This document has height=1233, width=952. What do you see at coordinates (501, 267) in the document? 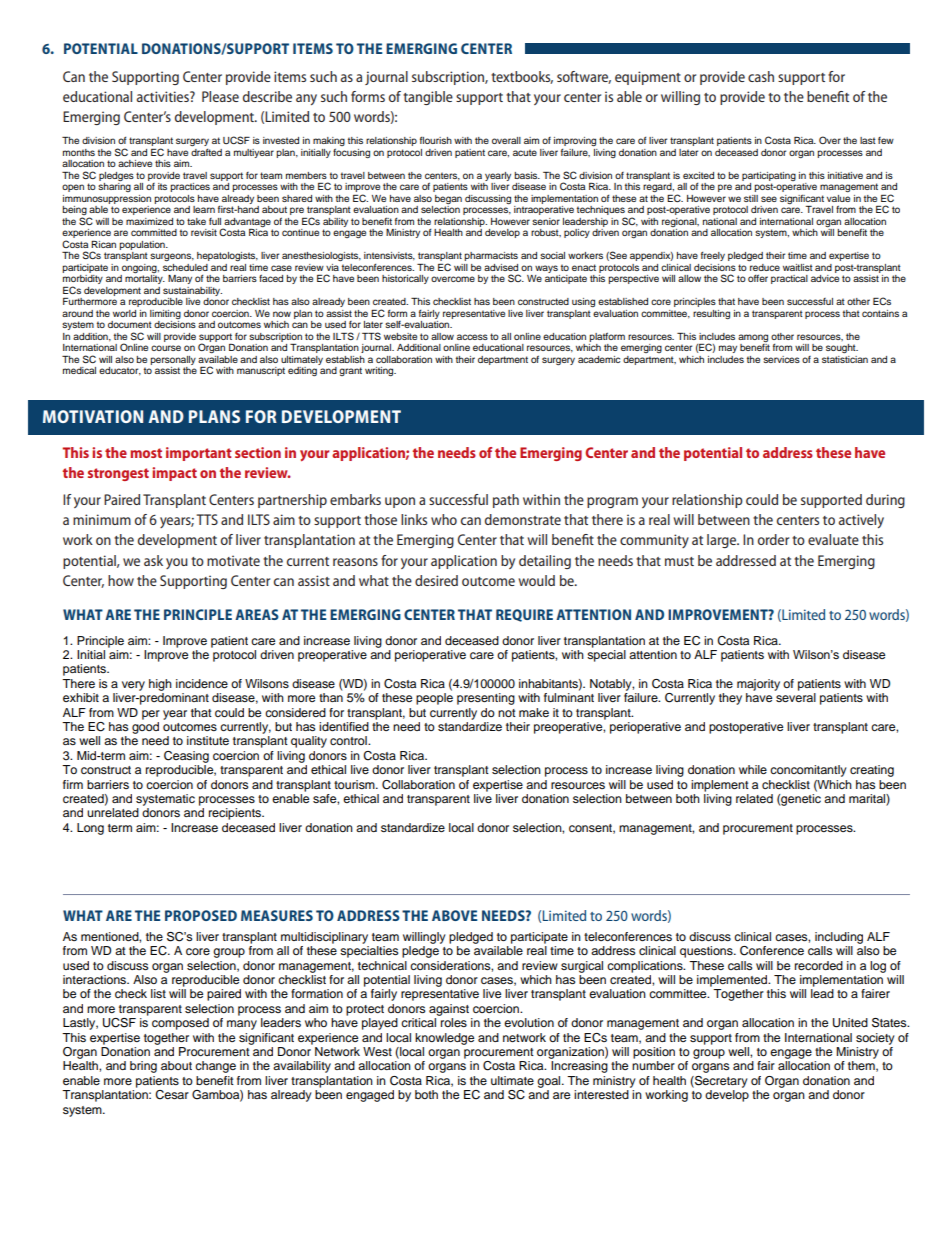
I see `advised` at bounding box center [501, 267].
